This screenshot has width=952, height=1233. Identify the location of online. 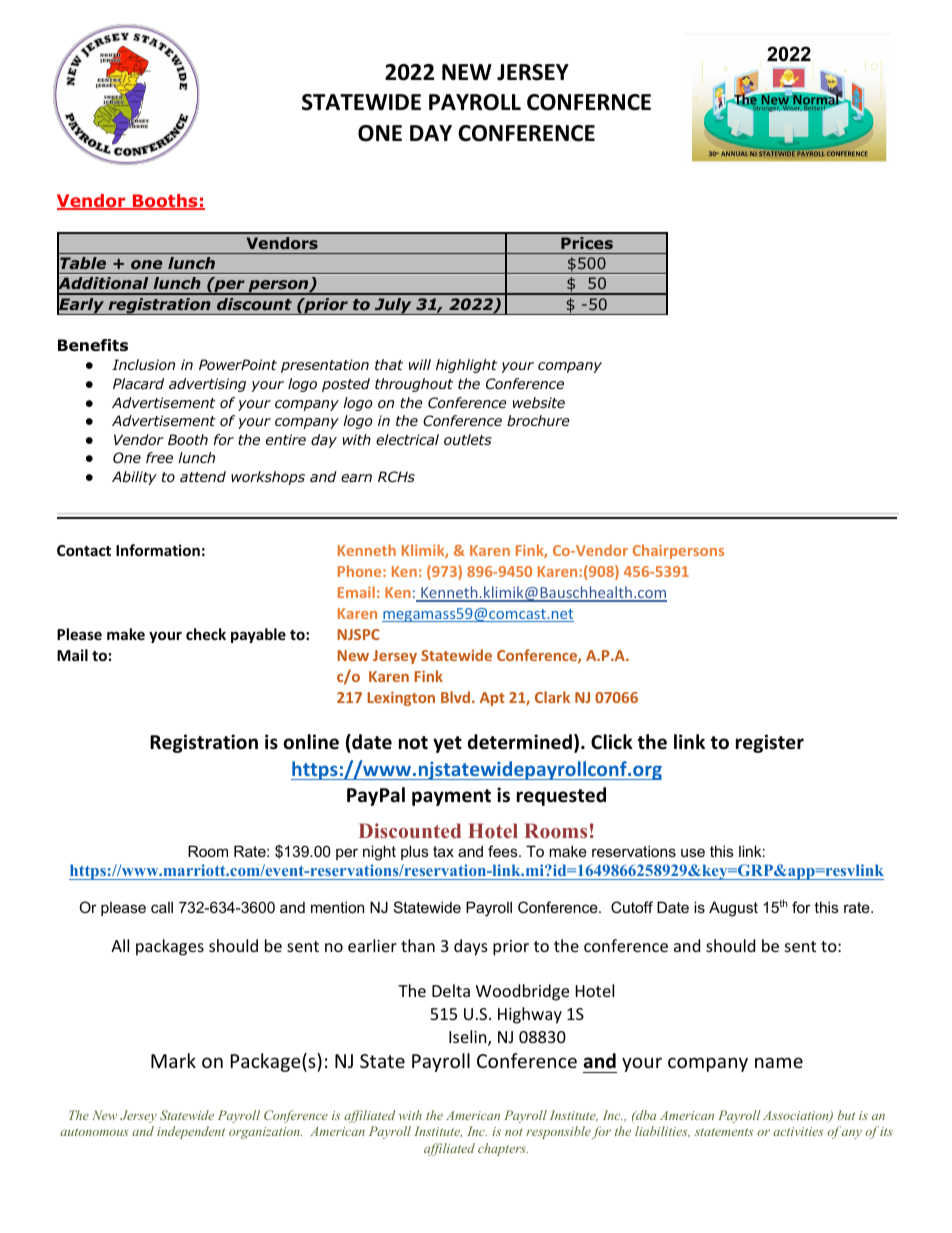
(311, 742).
